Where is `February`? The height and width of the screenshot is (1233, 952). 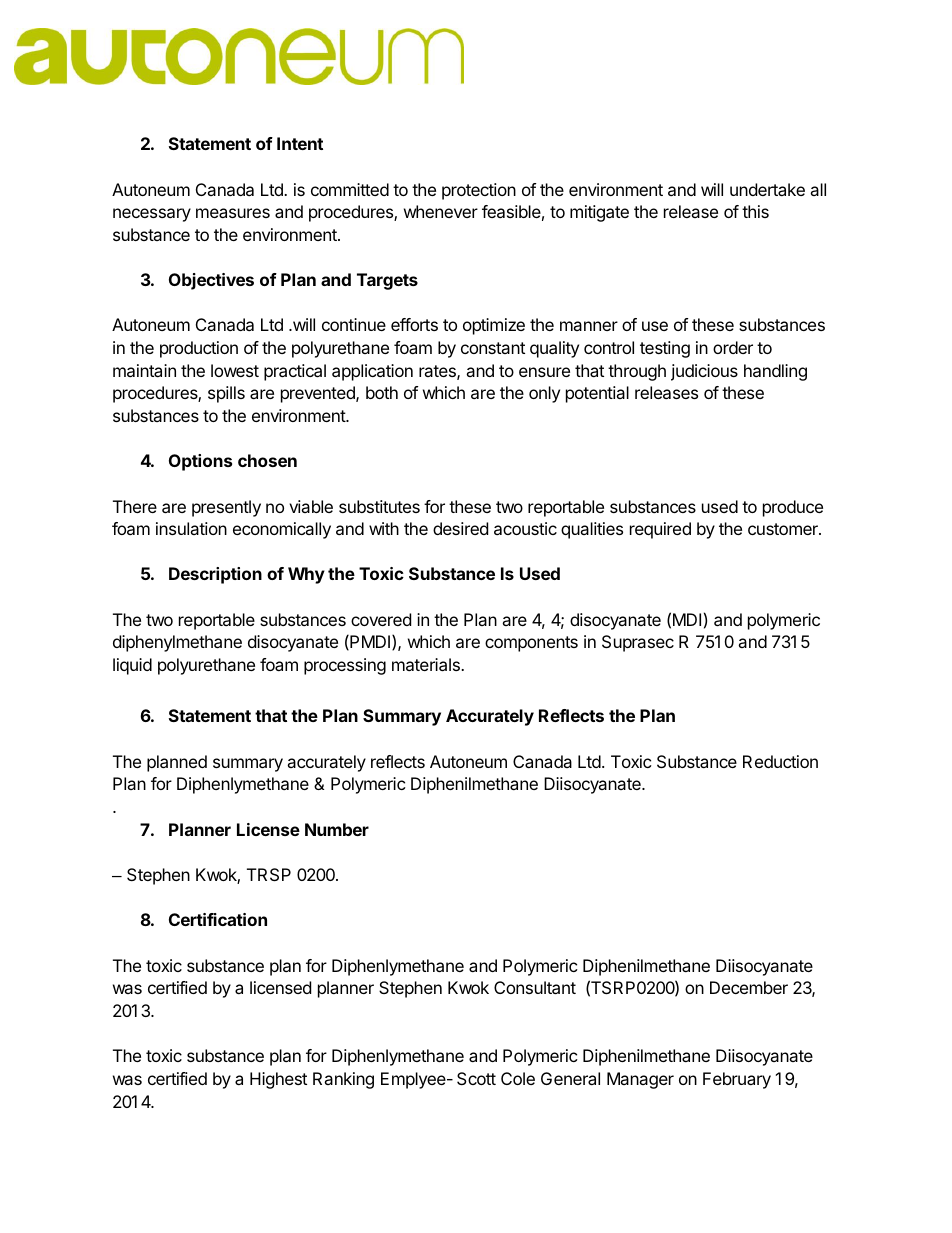
February is located at coordinates (737, 1080).
